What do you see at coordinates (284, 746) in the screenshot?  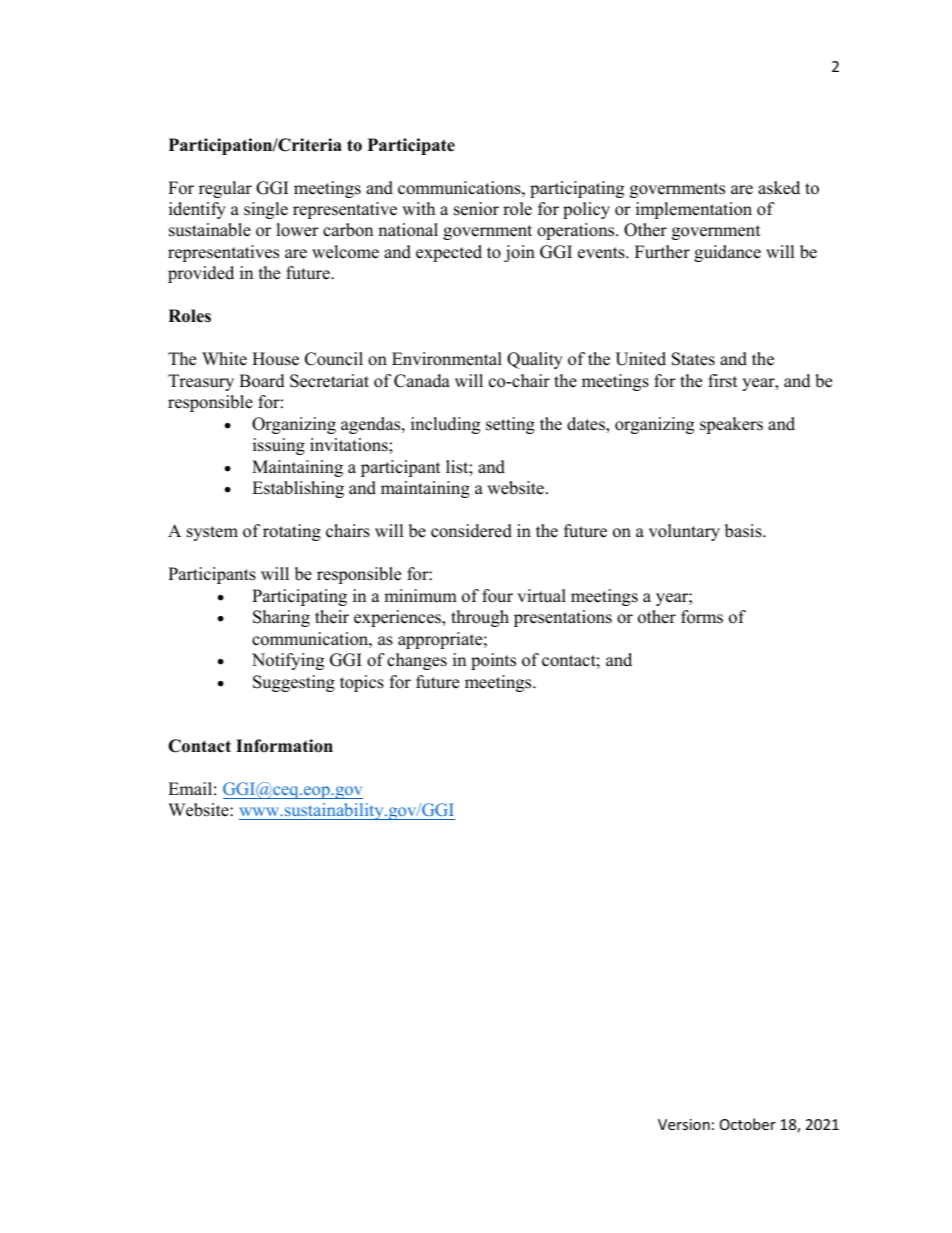 I see `Information` at bounding box center [284, 746].
